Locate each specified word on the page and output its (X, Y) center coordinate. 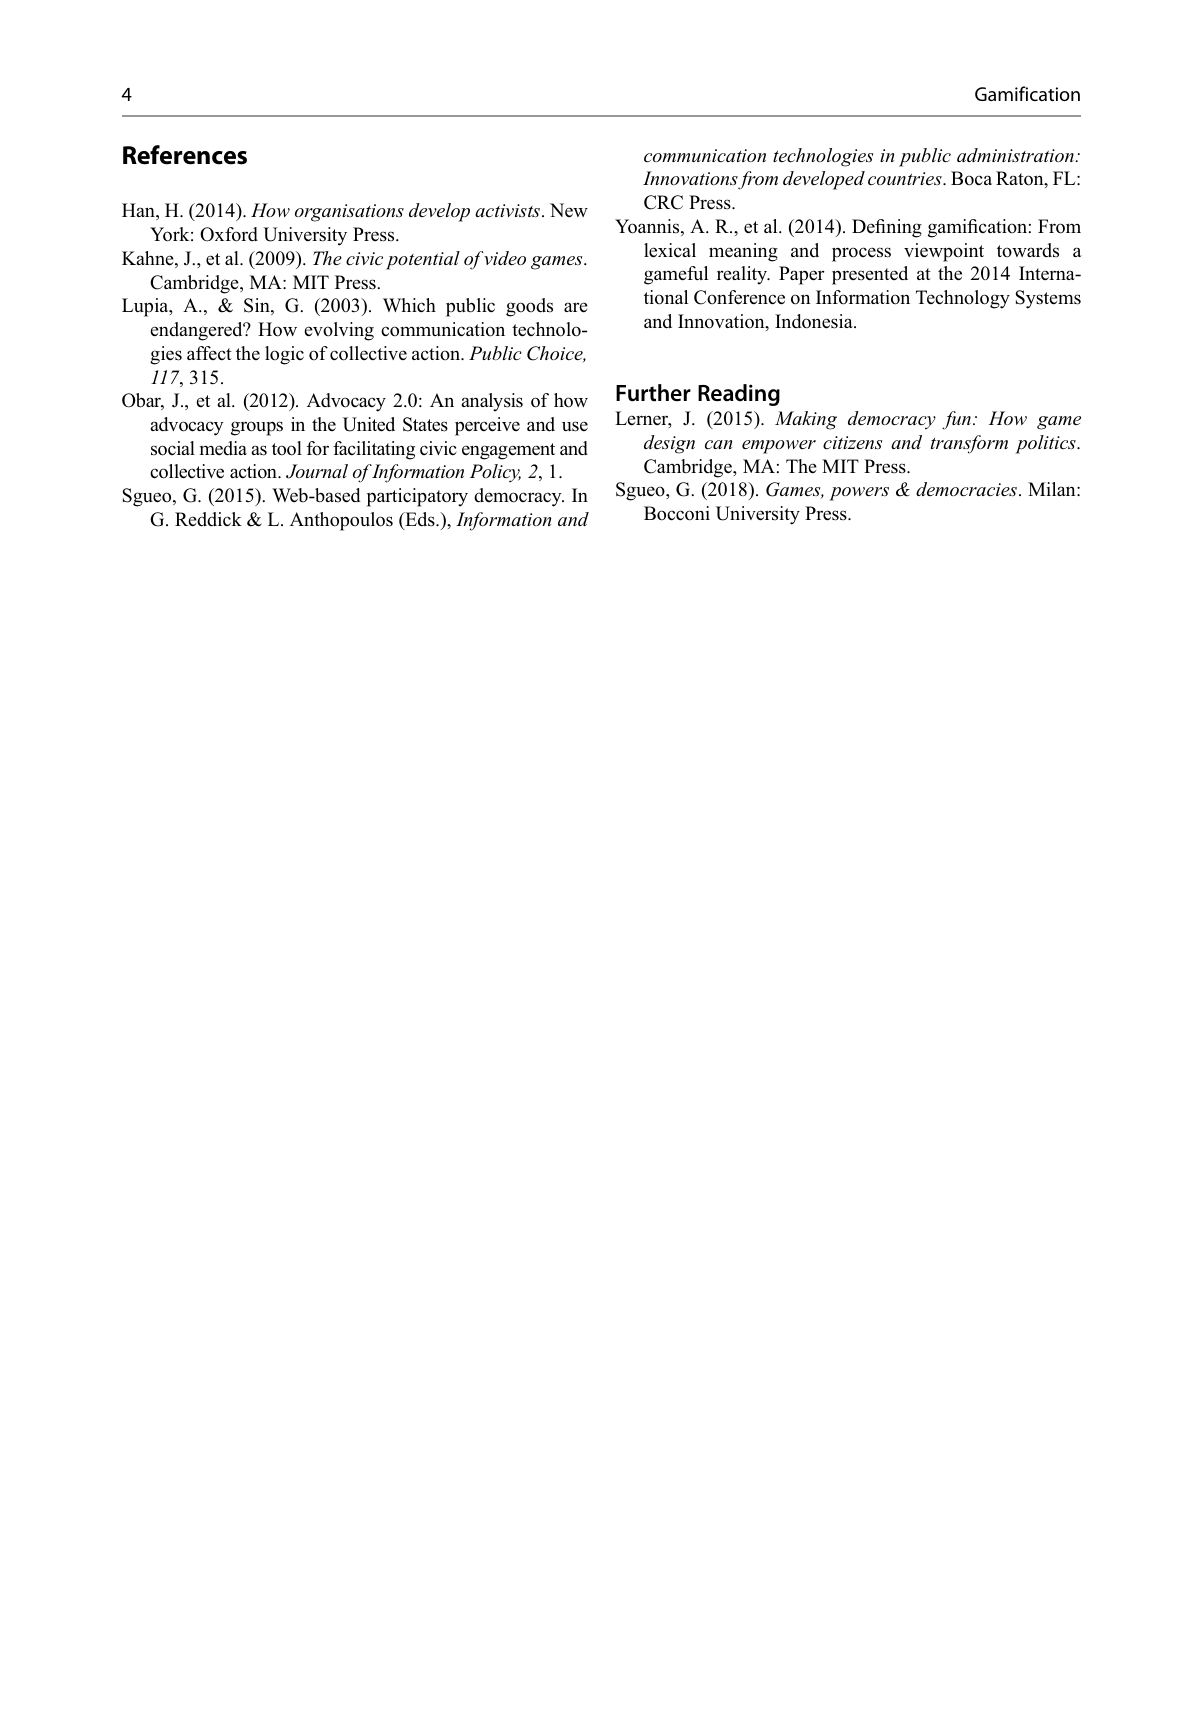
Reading (739, 395)
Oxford (229, 234)
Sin (258, 306)
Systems (1048, 299)
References (185, 155)
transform (969, 444)
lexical (670, 250)
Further (653, 393)
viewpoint (944, 252)
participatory (417, 497)
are (576, 307)
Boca (971, 178)
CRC (663, 202)
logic (284, 355)
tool (287, 448)
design (669, 444)
